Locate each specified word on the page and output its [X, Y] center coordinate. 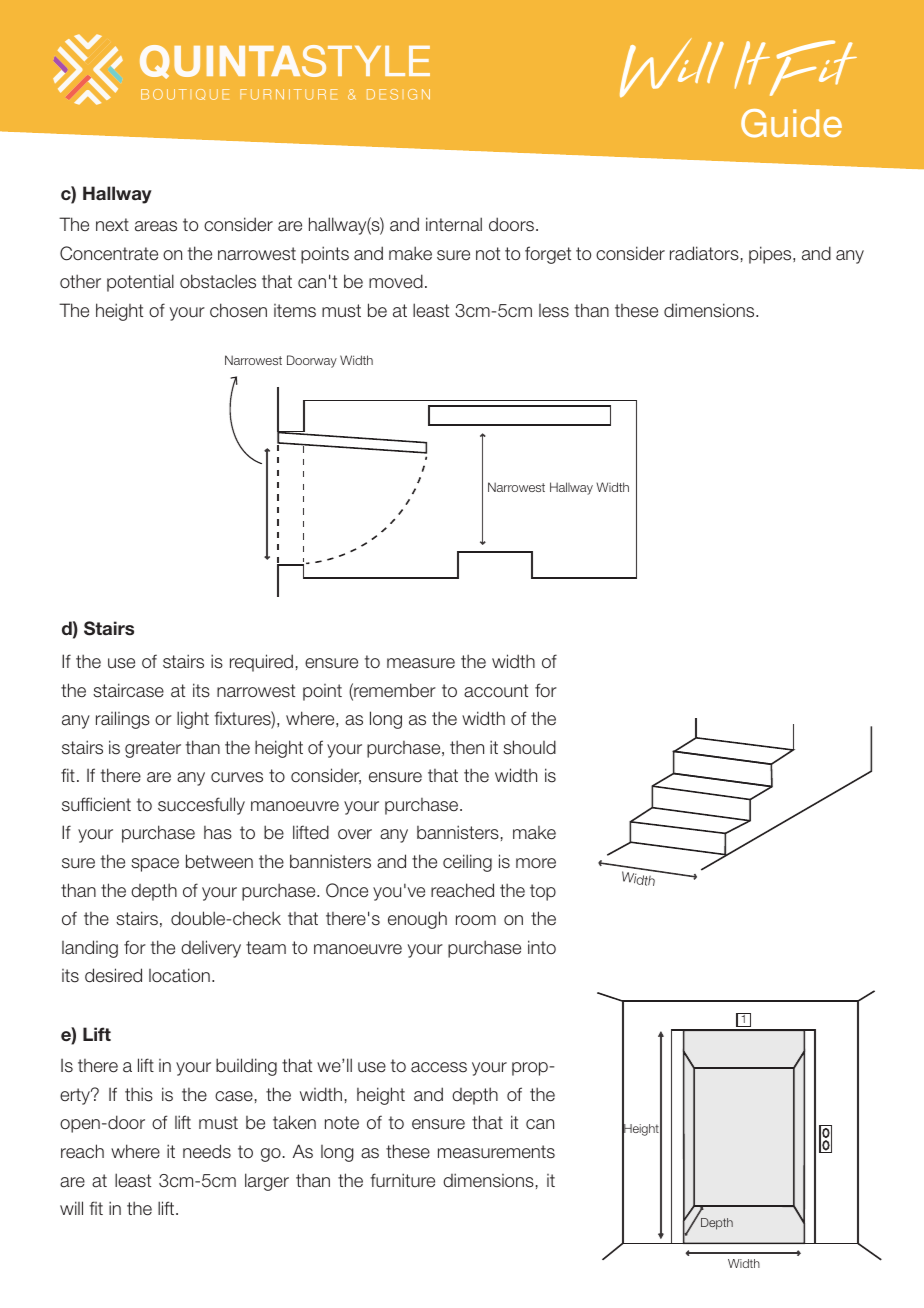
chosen [238, 310]
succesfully [201, 806]
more [536, 863]
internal [454, 224]
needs [207, 1151]
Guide [791, 123]
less [554, 311]
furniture [402, 1180]
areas [156, 226]
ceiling [467, 863]
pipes [771, 255]
